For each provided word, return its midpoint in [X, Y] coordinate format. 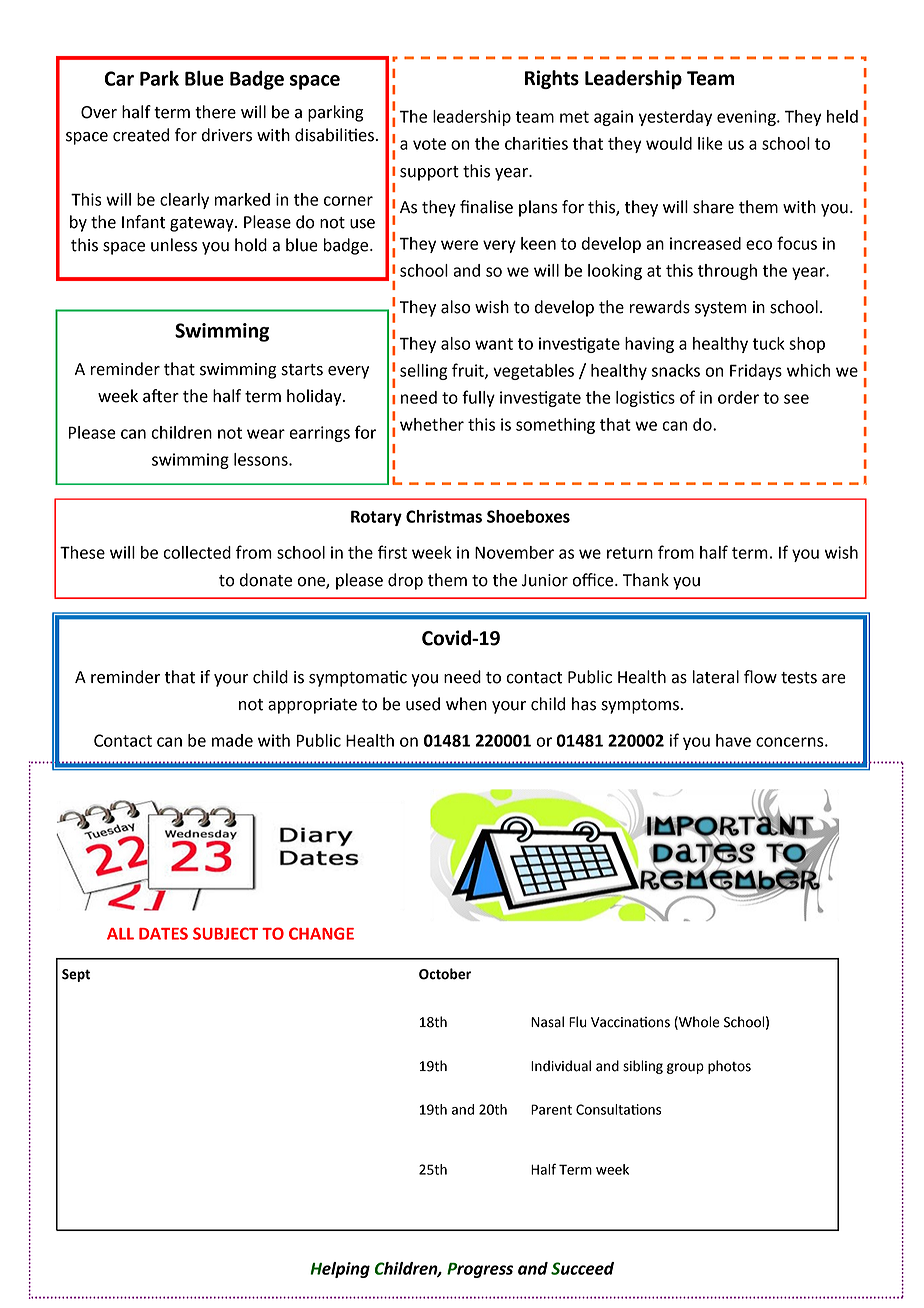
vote [429, 144]
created [141, 135]
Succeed [582, 1268]
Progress [480, 1270]
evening [747, 118]
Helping [340, 1270]
